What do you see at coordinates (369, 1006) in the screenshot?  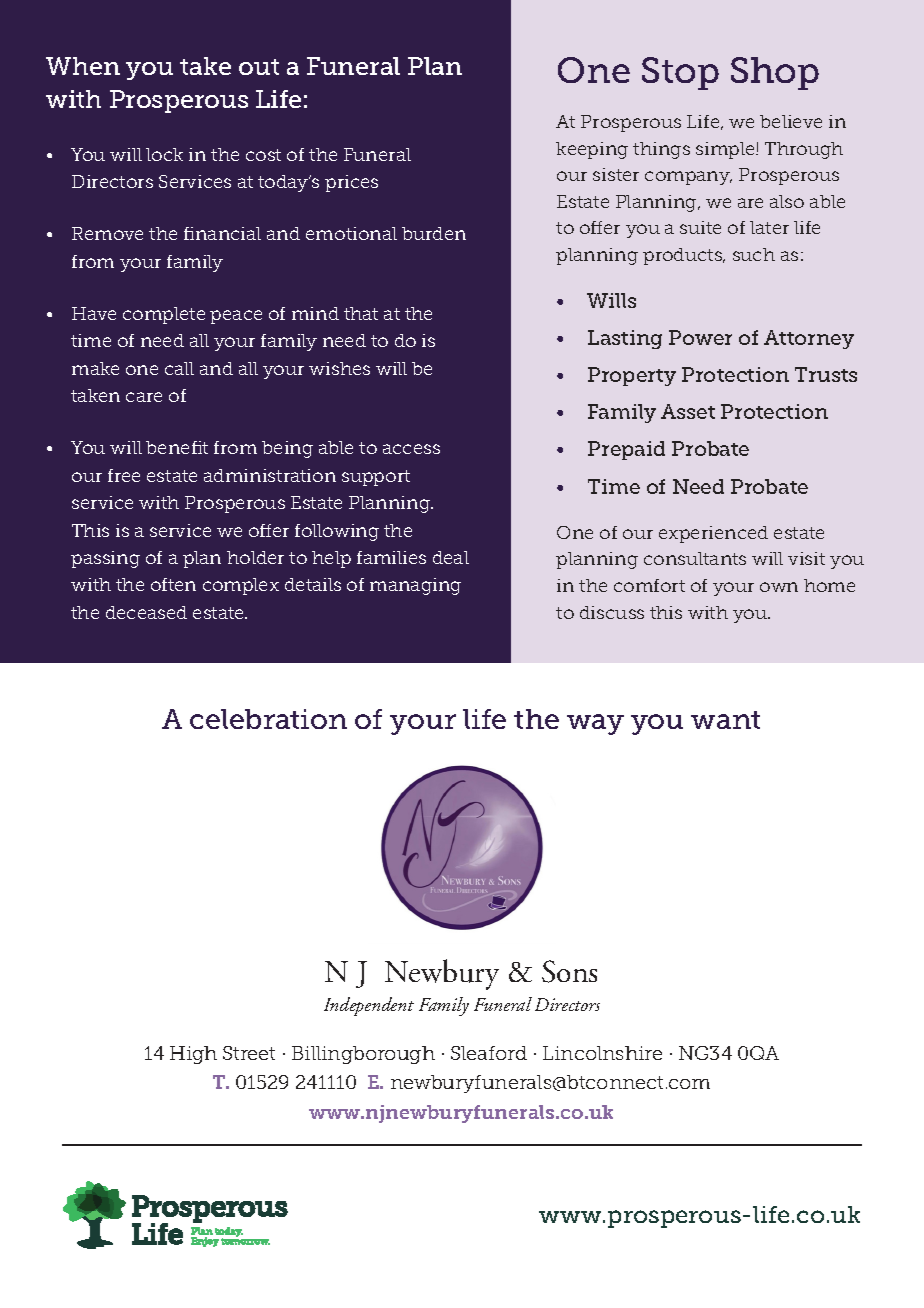 I see `Independent` at bounding box center [369, 1006].
